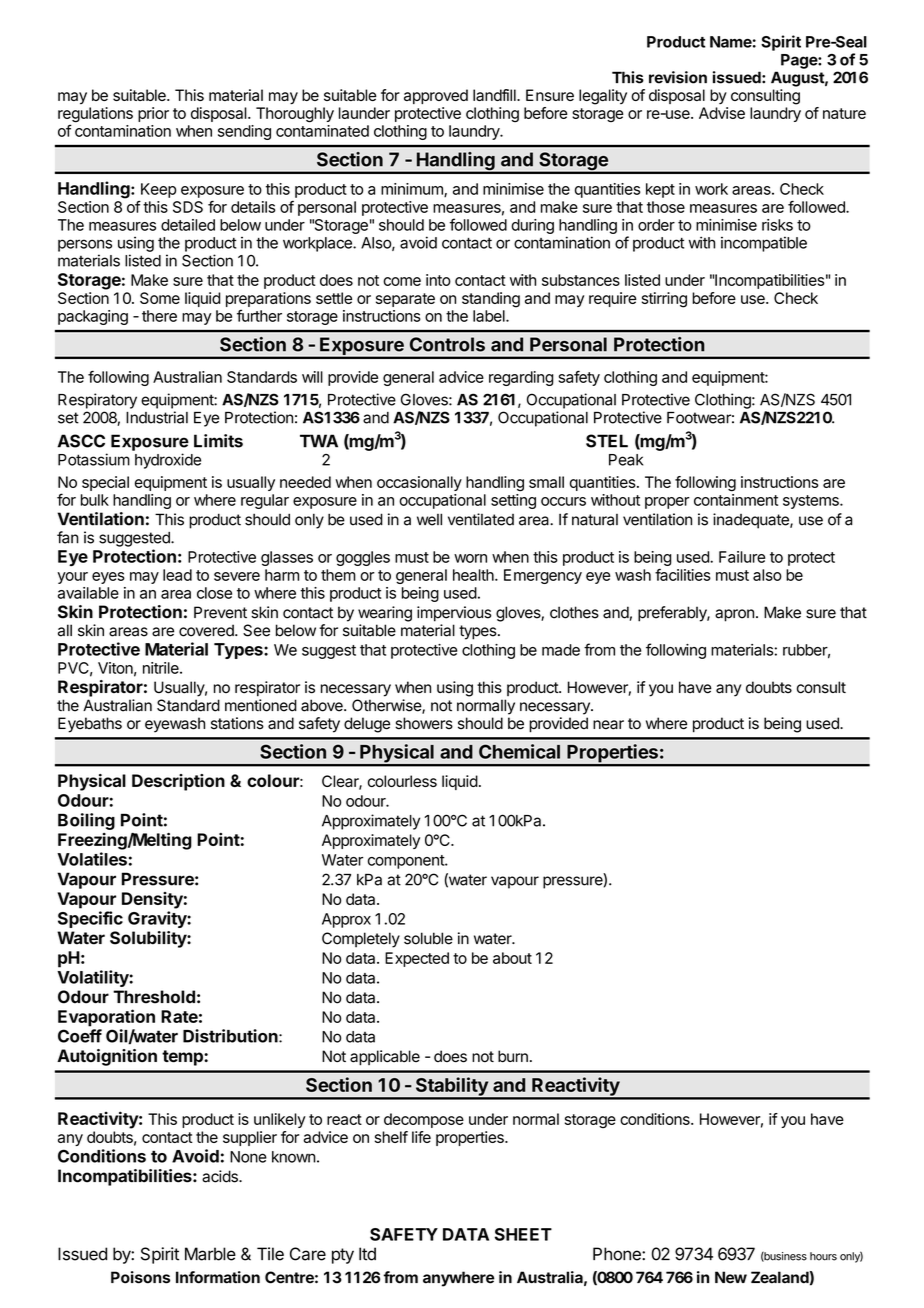 This screenshot has height=1308, width=924. I want to click on near, so click(608, 725).
